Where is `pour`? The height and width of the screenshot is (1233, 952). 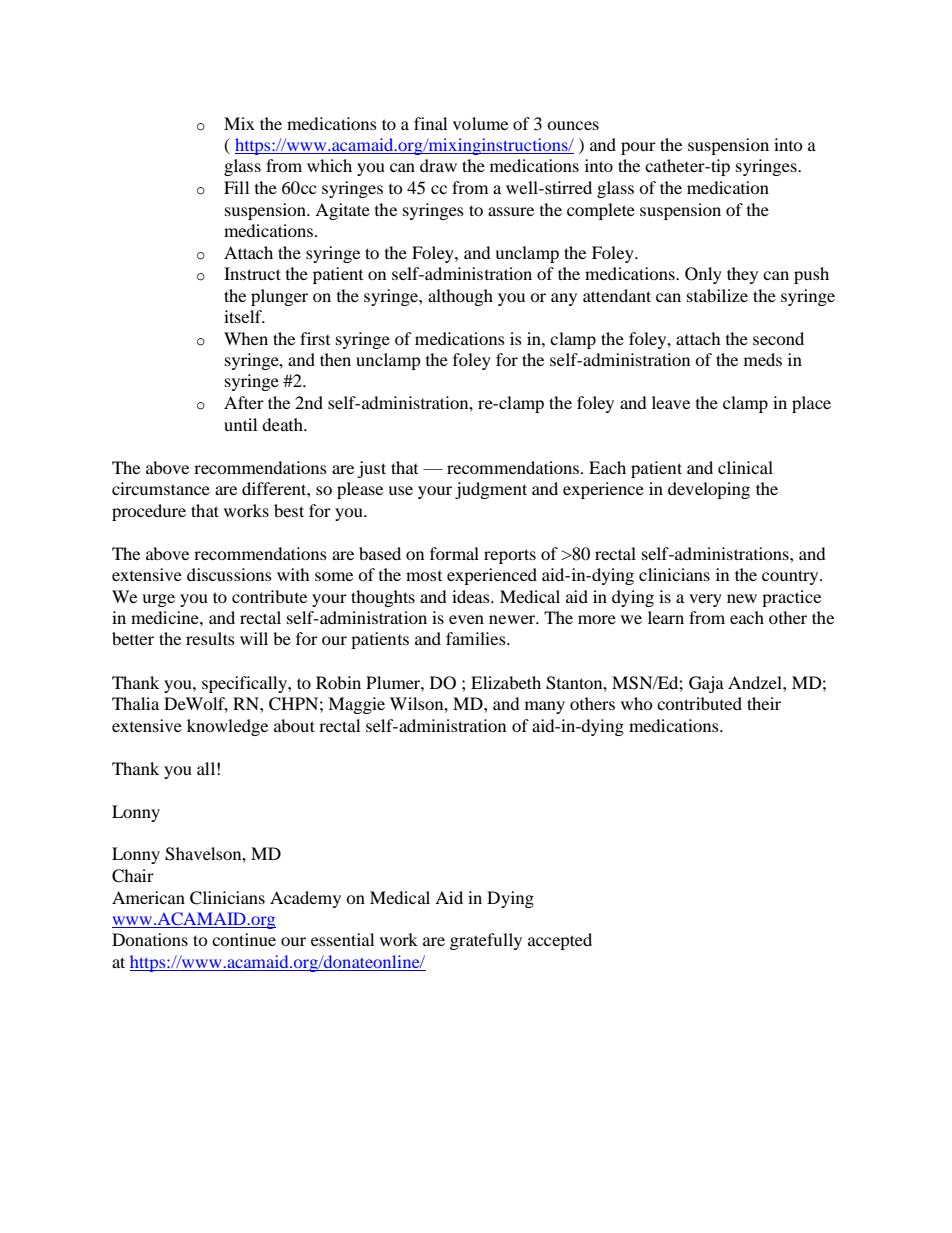 pour is located at coordinates (638, 148).
